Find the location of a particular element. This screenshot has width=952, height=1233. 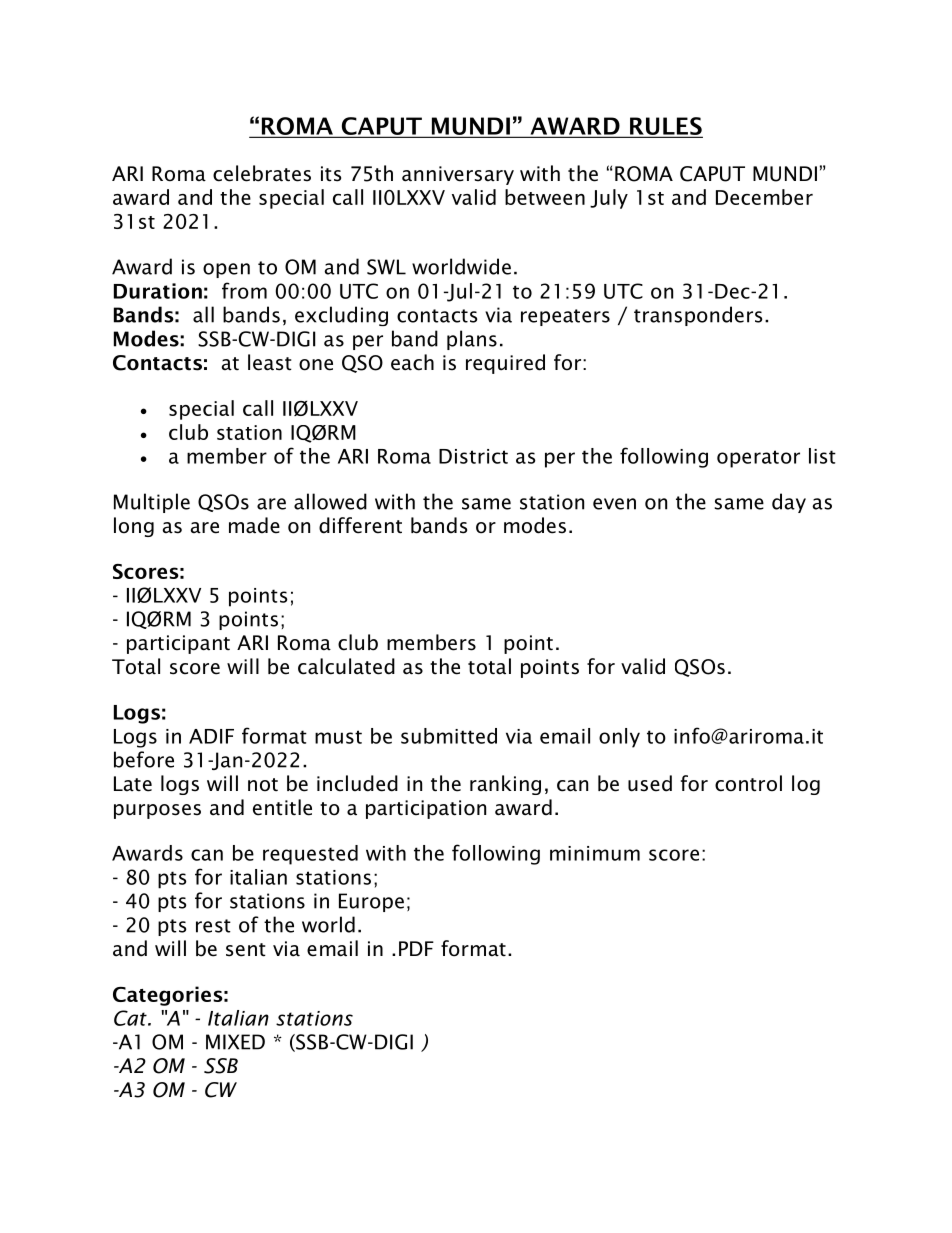

anniversary is located at coordinates (458, 175).
